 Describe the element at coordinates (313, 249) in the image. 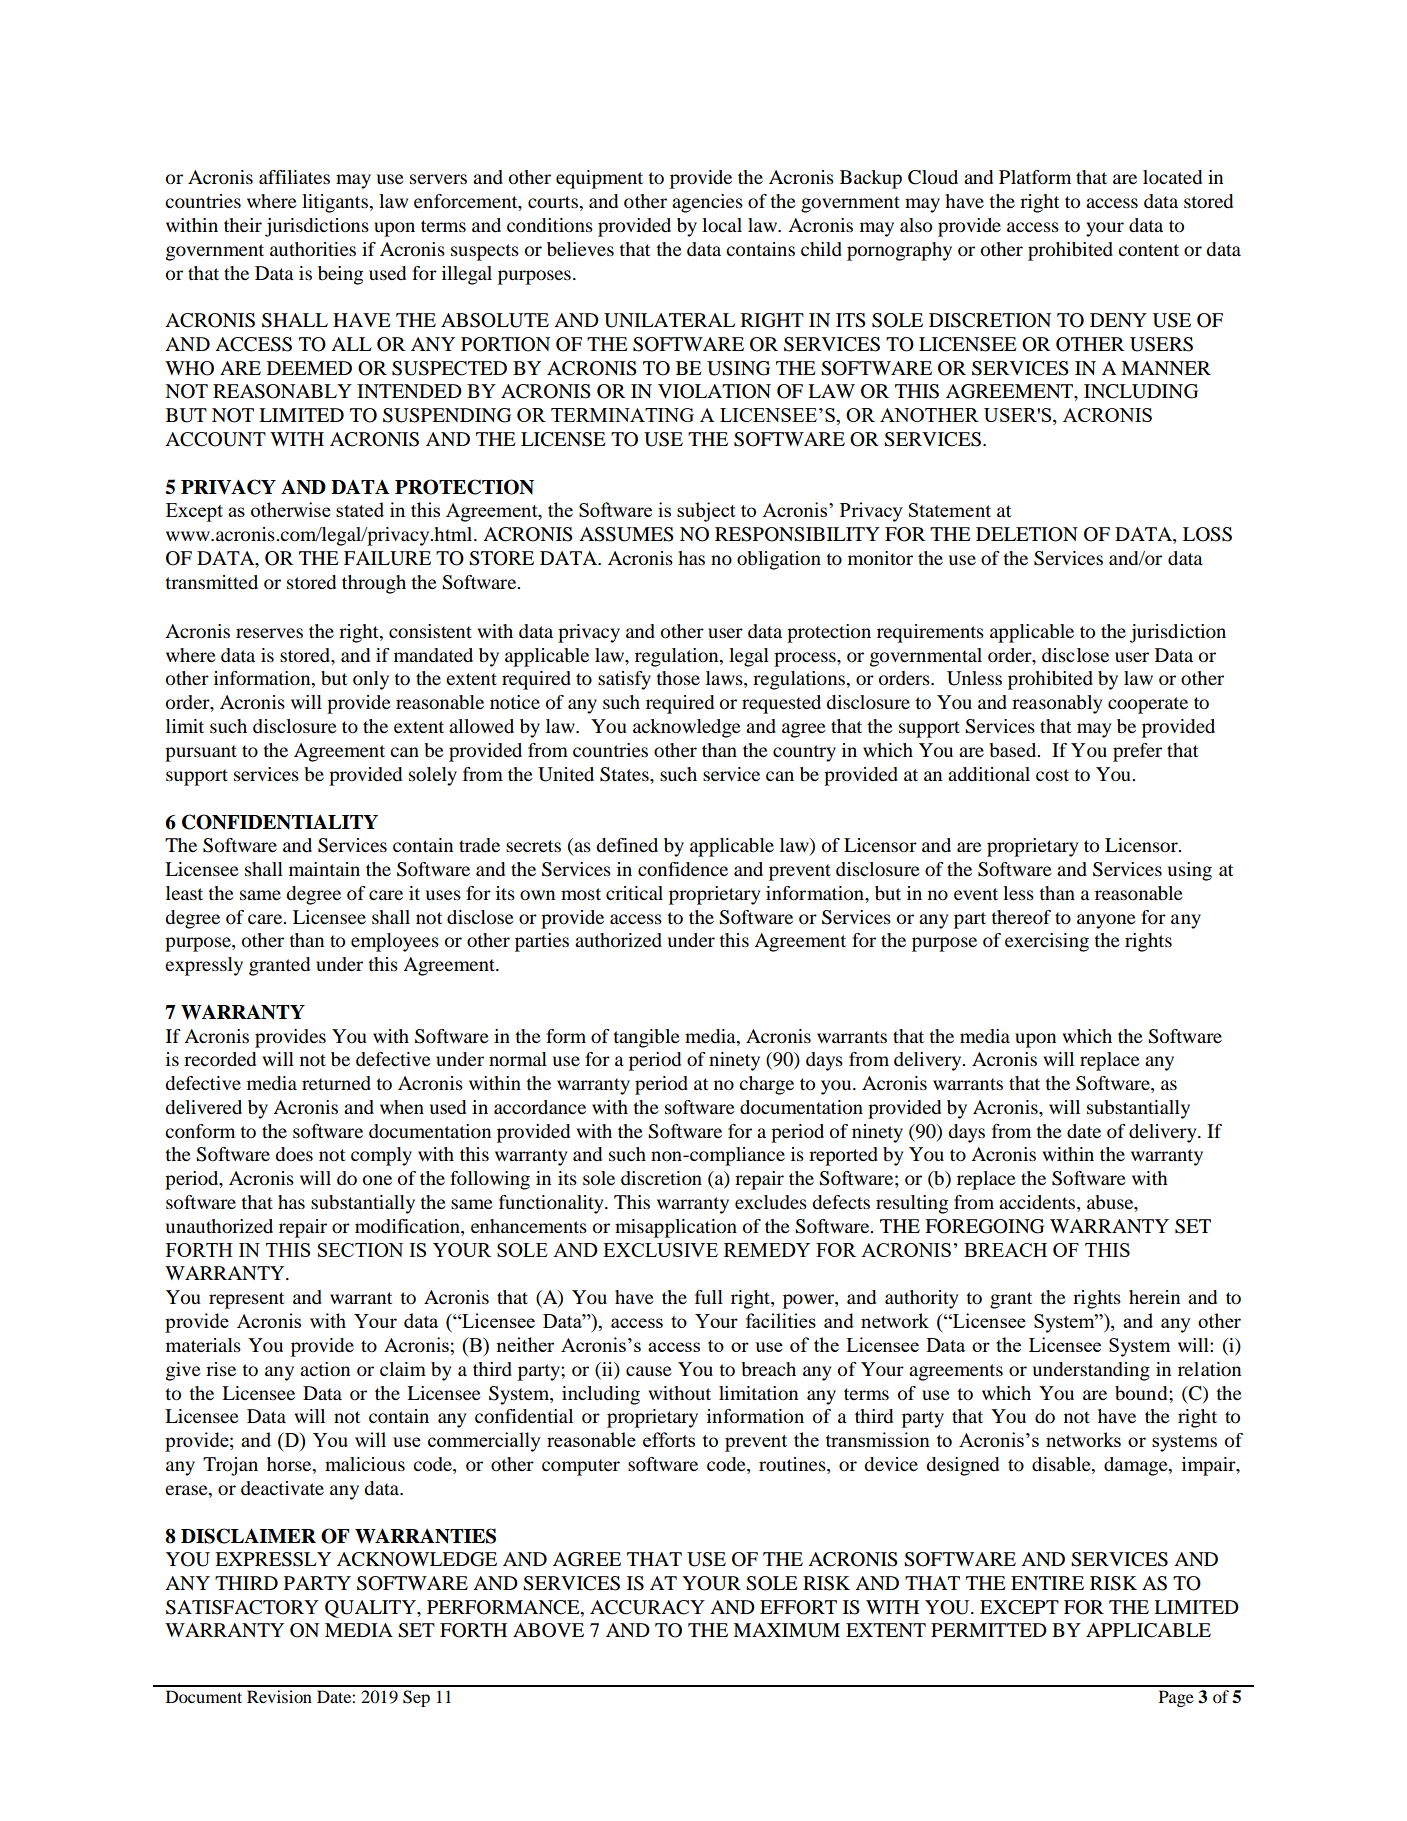

I see `authorities` at that location.
